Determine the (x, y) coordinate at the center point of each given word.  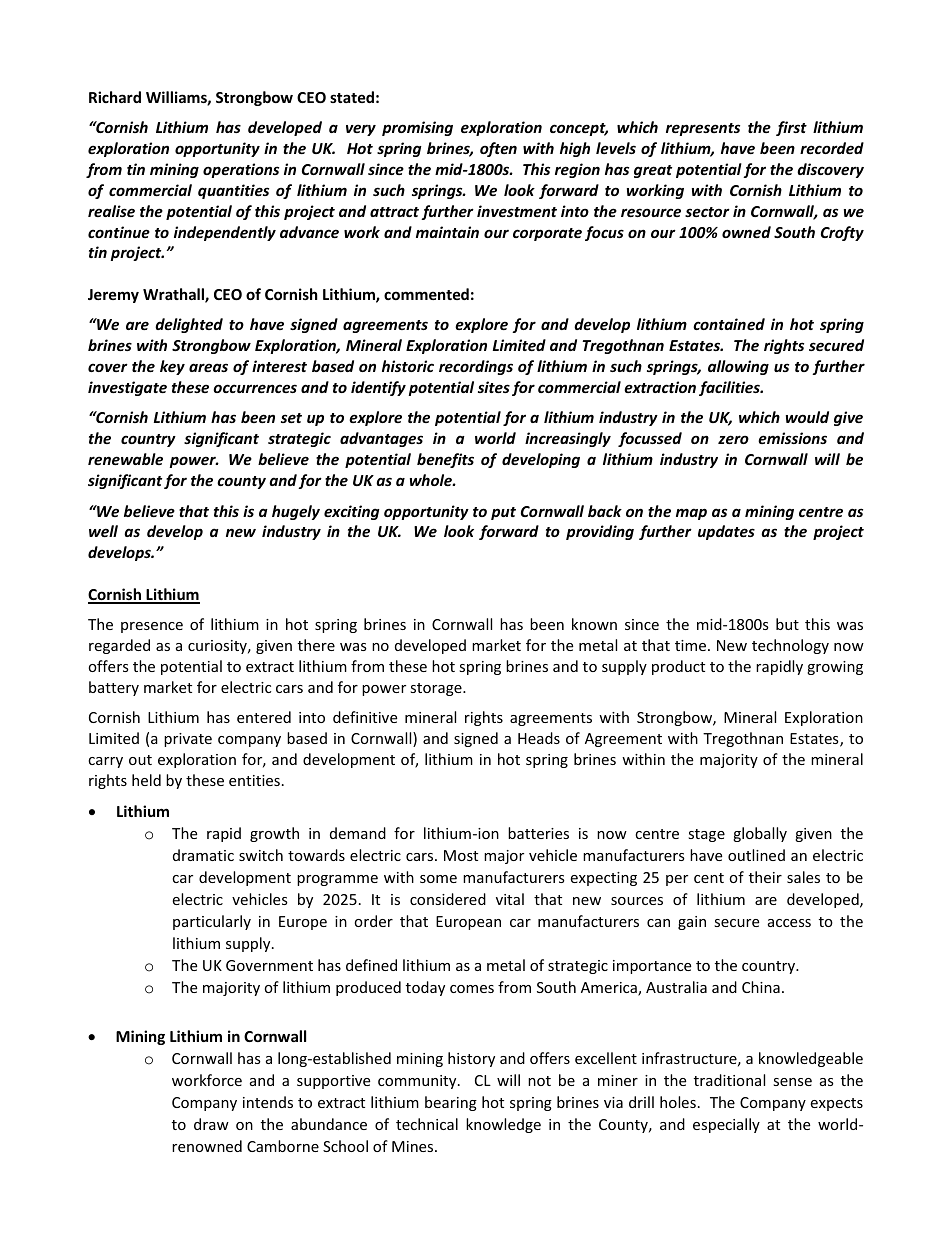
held (146, 780)
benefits (445, 460)
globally (760, 834)
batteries (538, 833)
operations (241, 170)
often (498, 149)
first (791, 128)
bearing (451, 1103)
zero (733, 439)
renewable (125, 459)
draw (211, 1124)
